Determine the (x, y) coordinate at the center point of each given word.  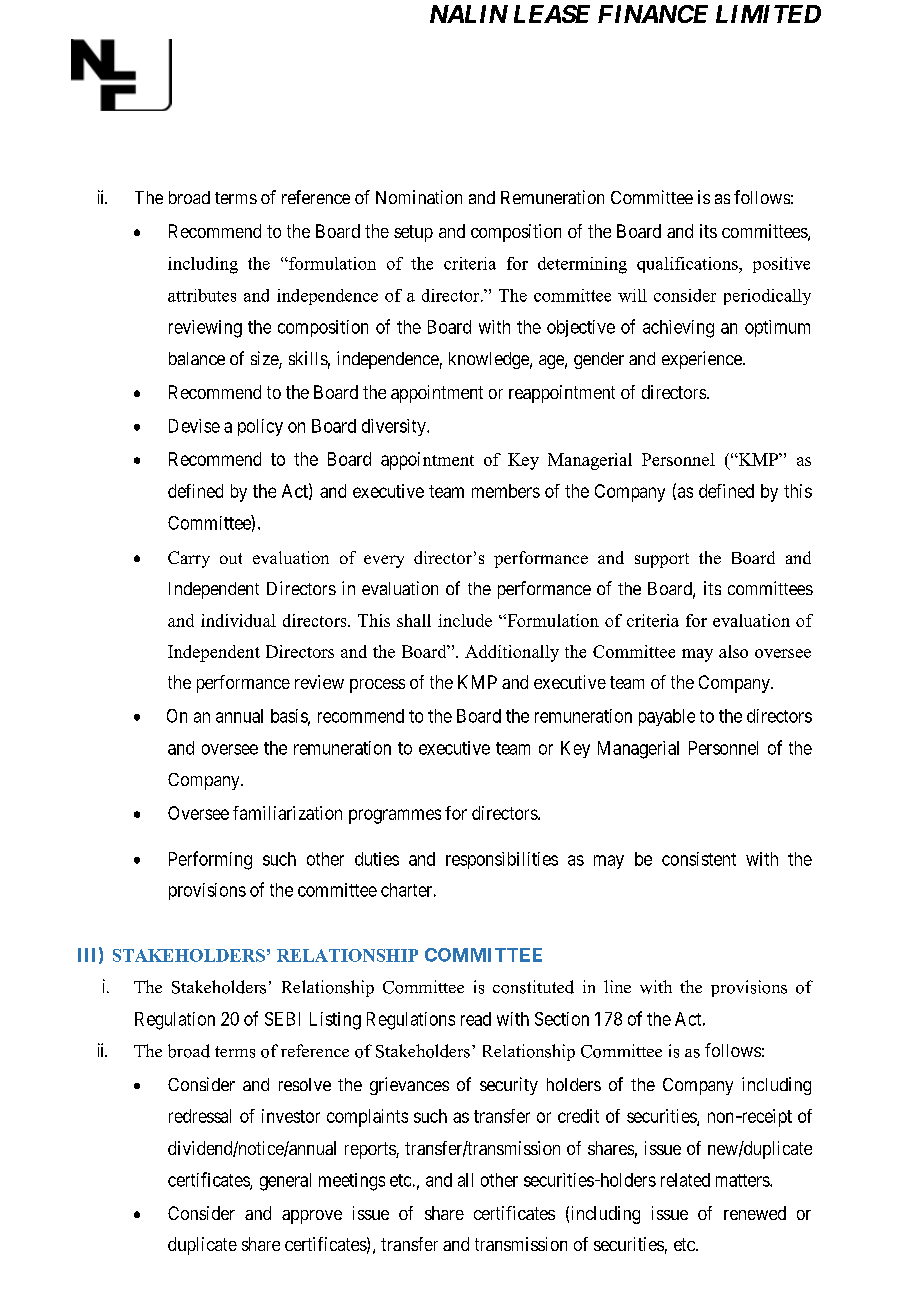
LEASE (552, 14)
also (733, 651)
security (509, 1086)
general (285, 1182)
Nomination (419, 197)
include (465, 620)
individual (238, 620)
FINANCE (653, 14)
